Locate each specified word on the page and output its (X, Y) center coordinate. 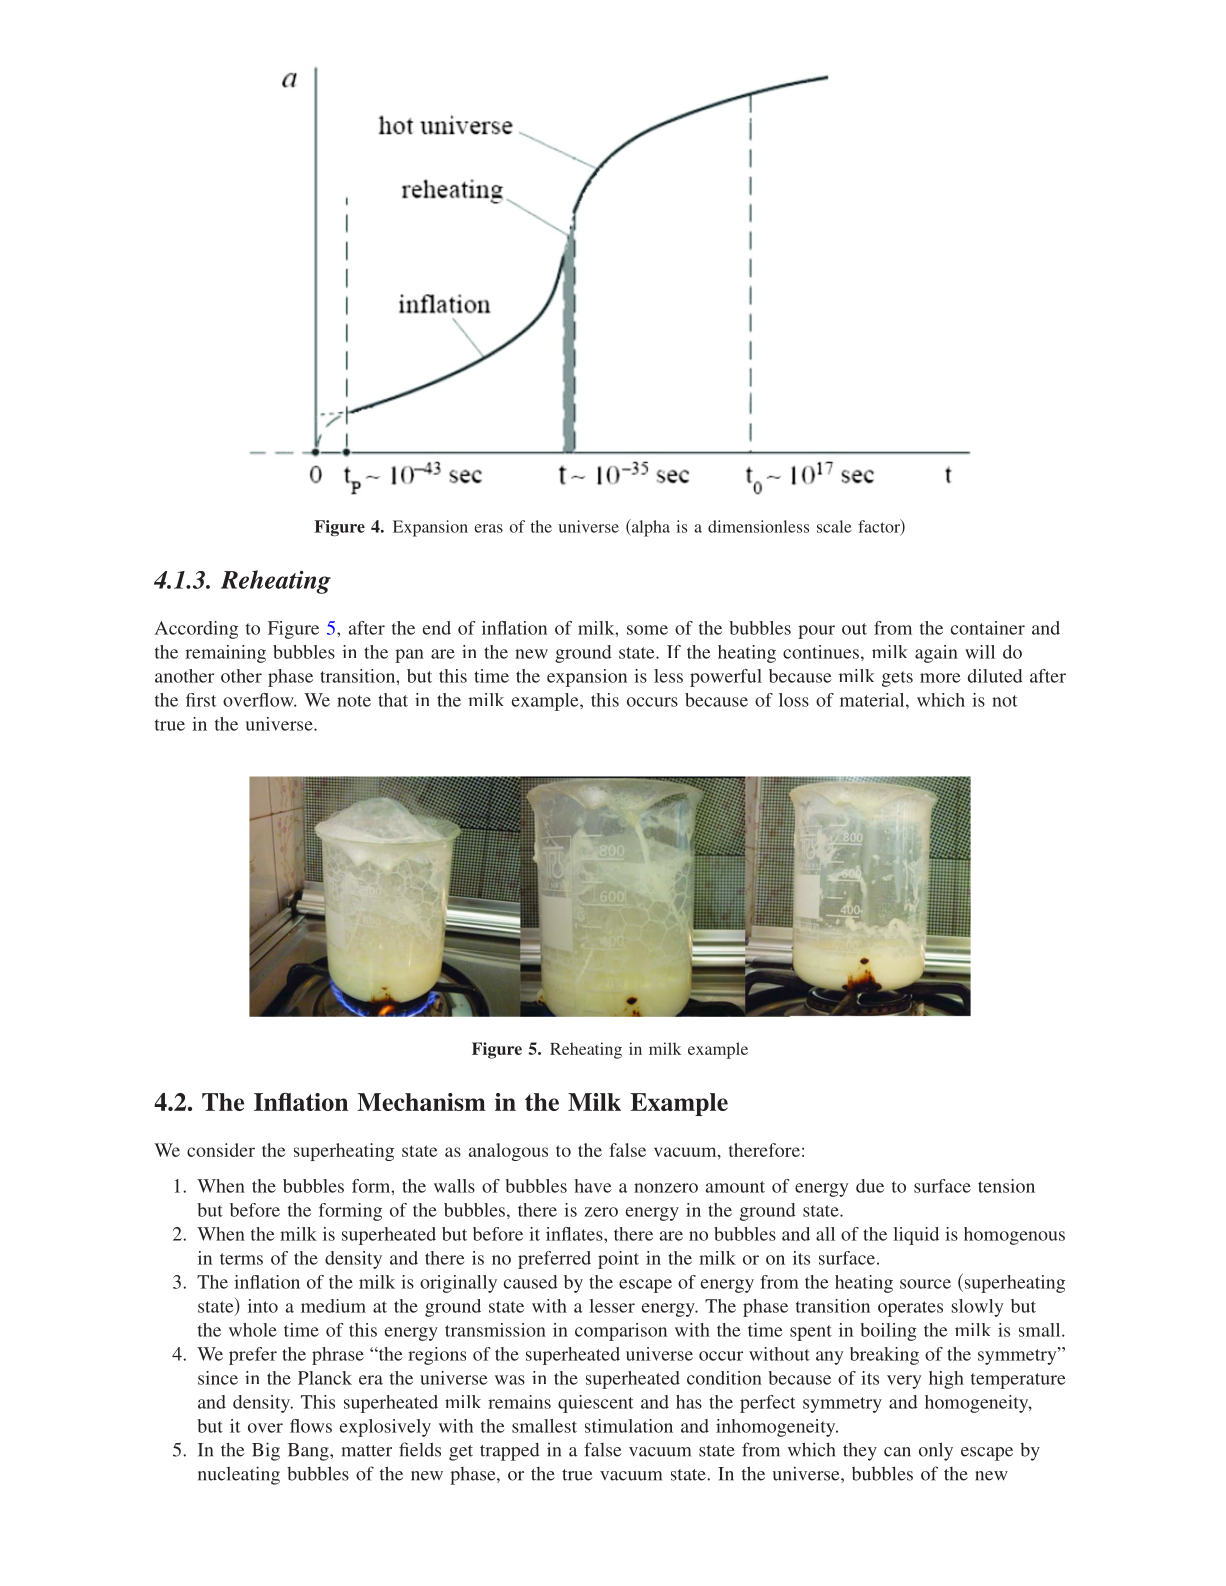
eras (488, 528)
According (196, 630)
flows (311, 1426)
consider (221, 1150)
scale (834, 526)
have (593, 1186)
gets (897, 679)
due (870, 1186)
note (354, 701)
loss (794, 700)
